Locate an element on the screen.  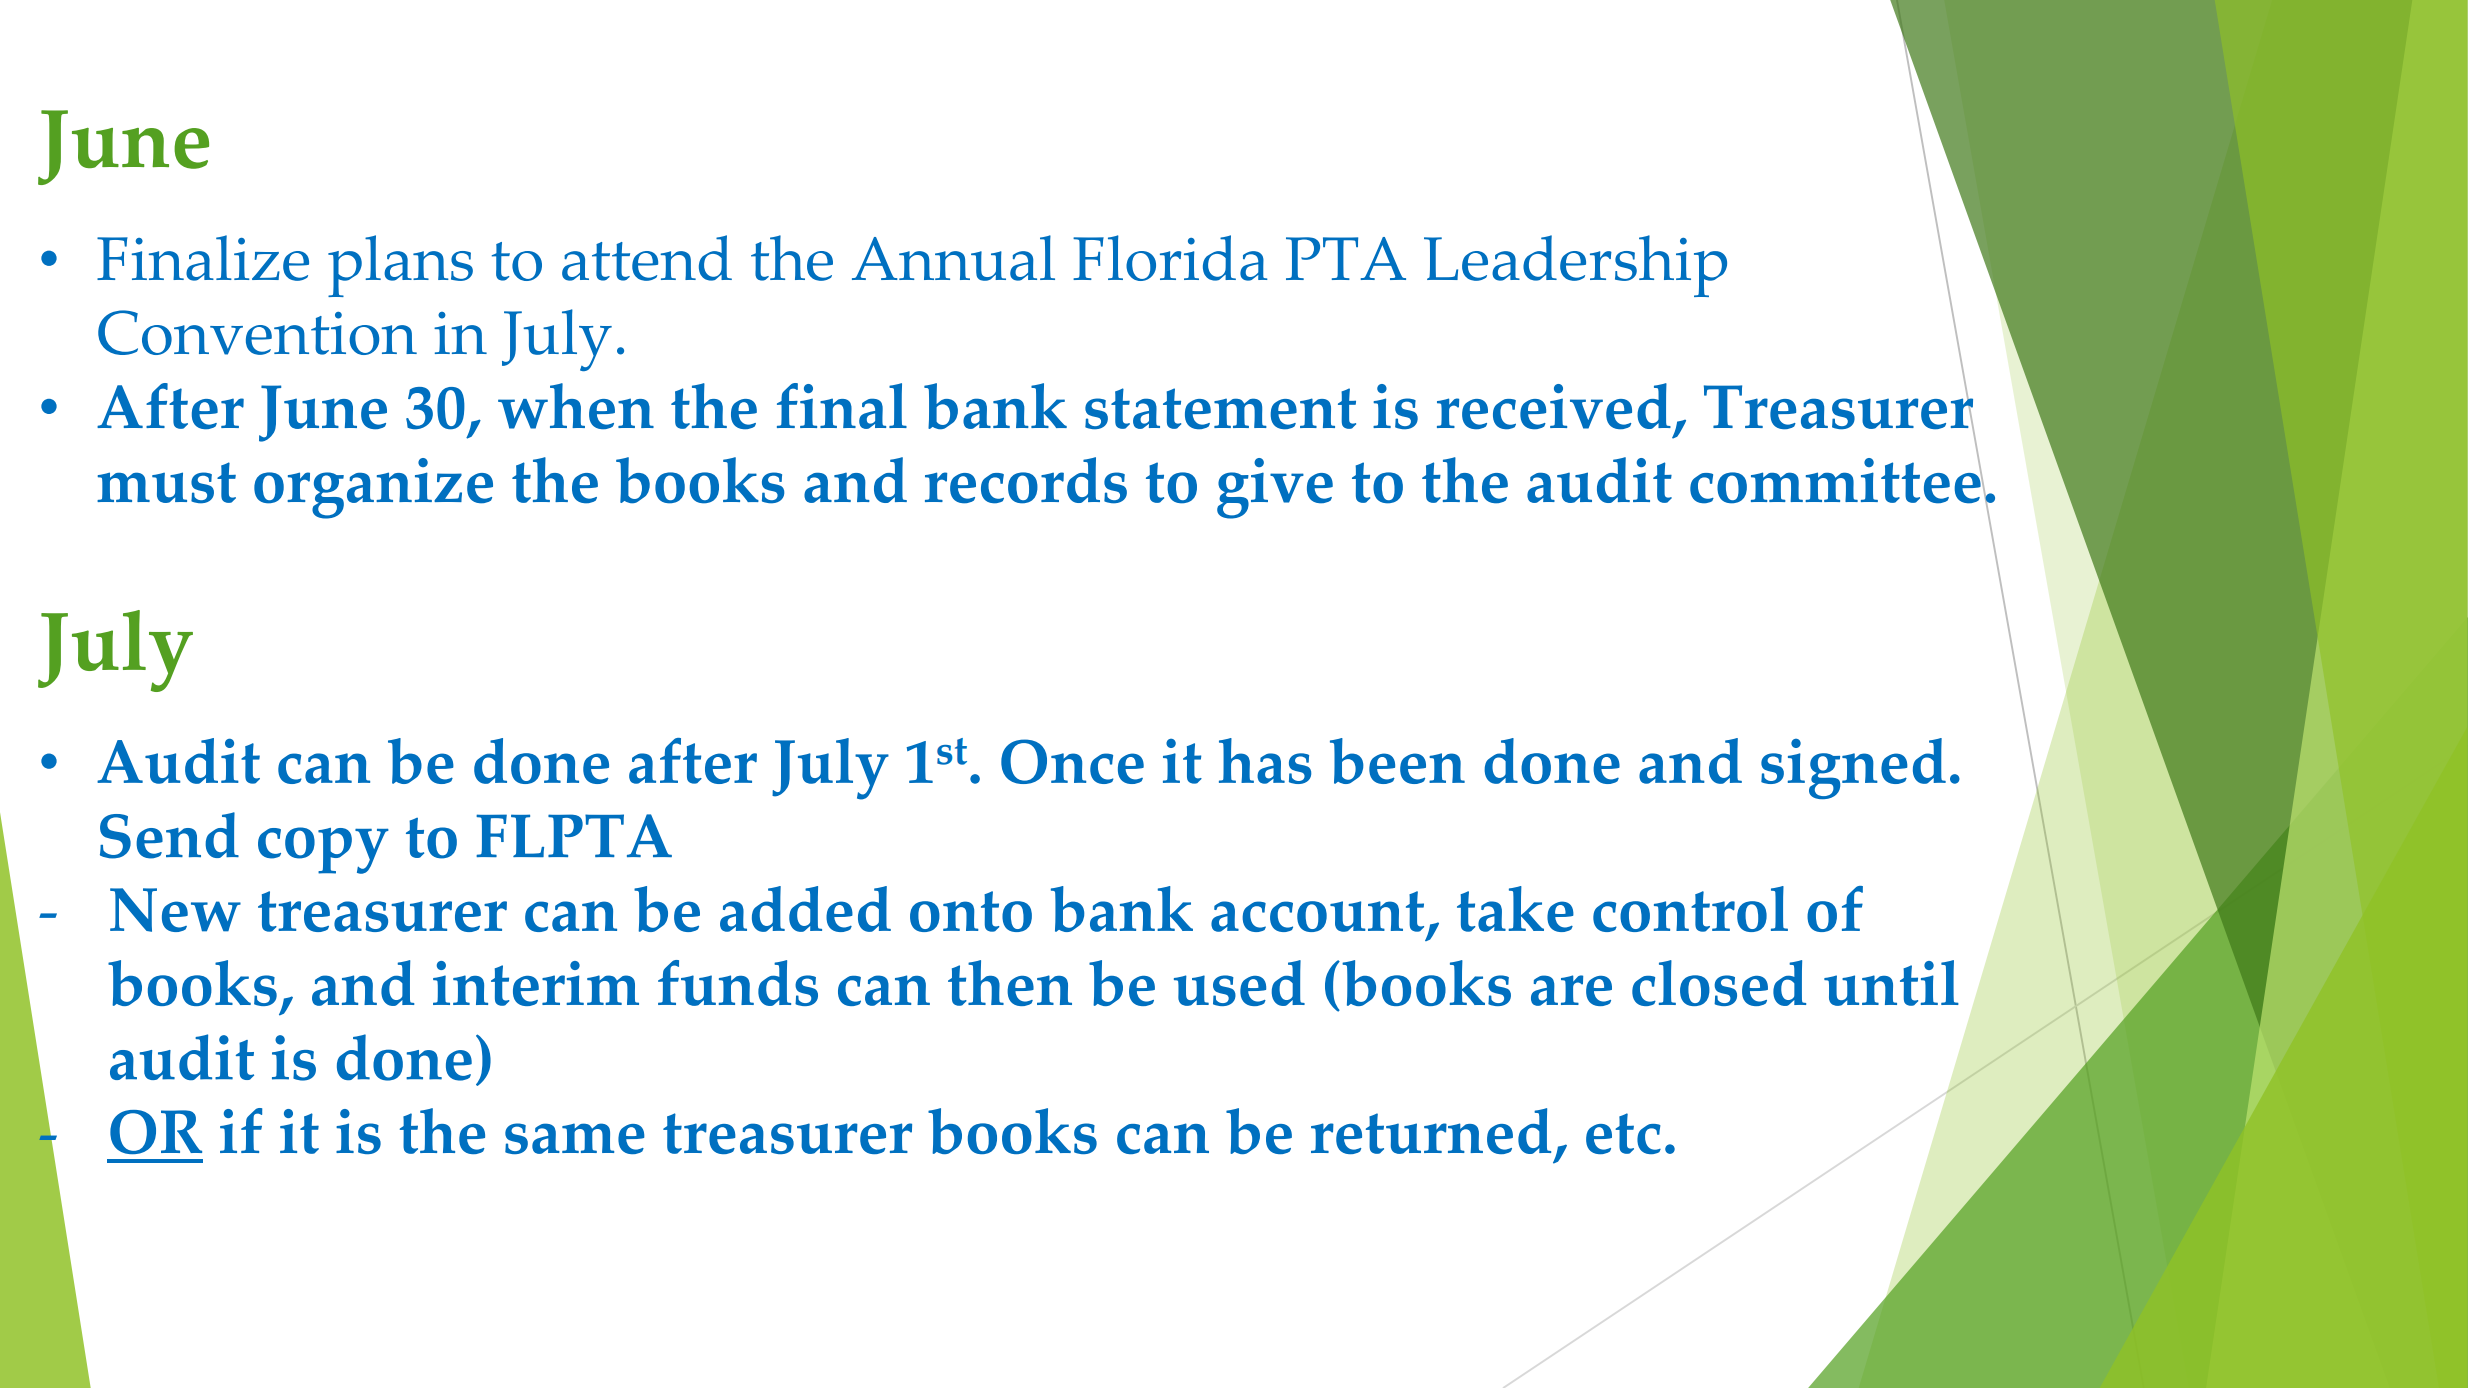
returned is located at coordinates (1431, 1131).
